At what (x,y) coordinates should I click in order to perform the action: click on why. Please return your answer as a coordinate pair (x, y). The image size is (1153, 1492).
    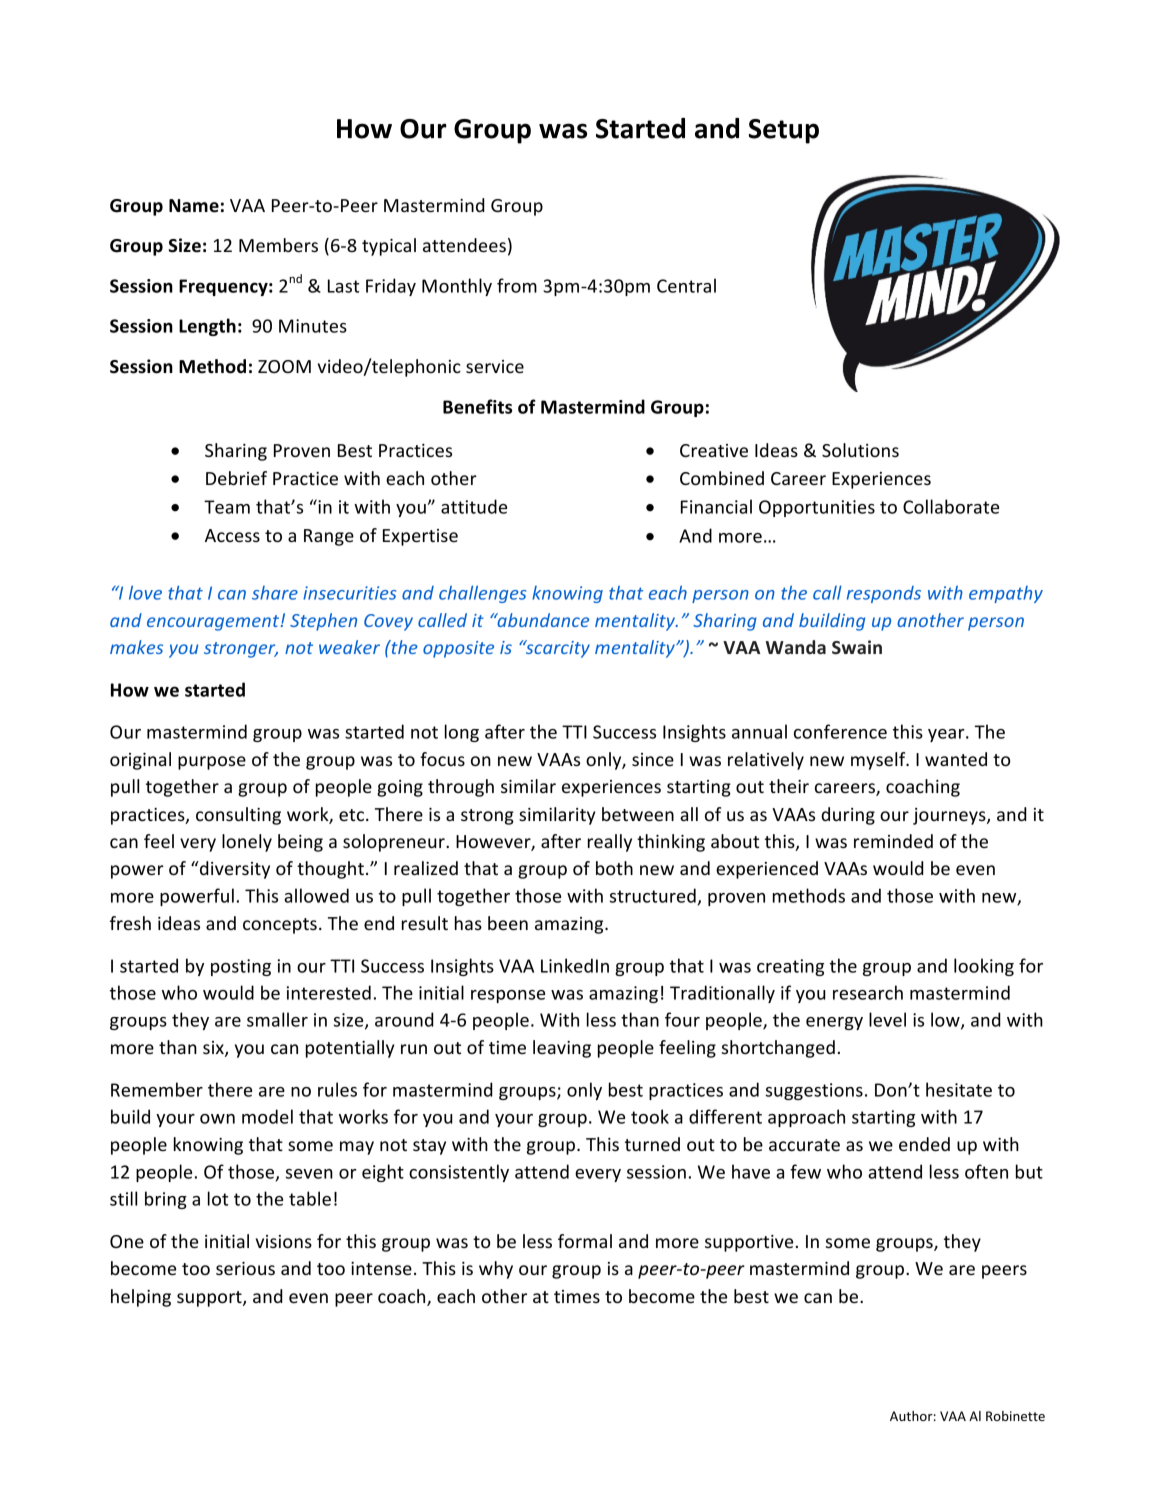
    Looking at the image, I should click on (496, 1270).
